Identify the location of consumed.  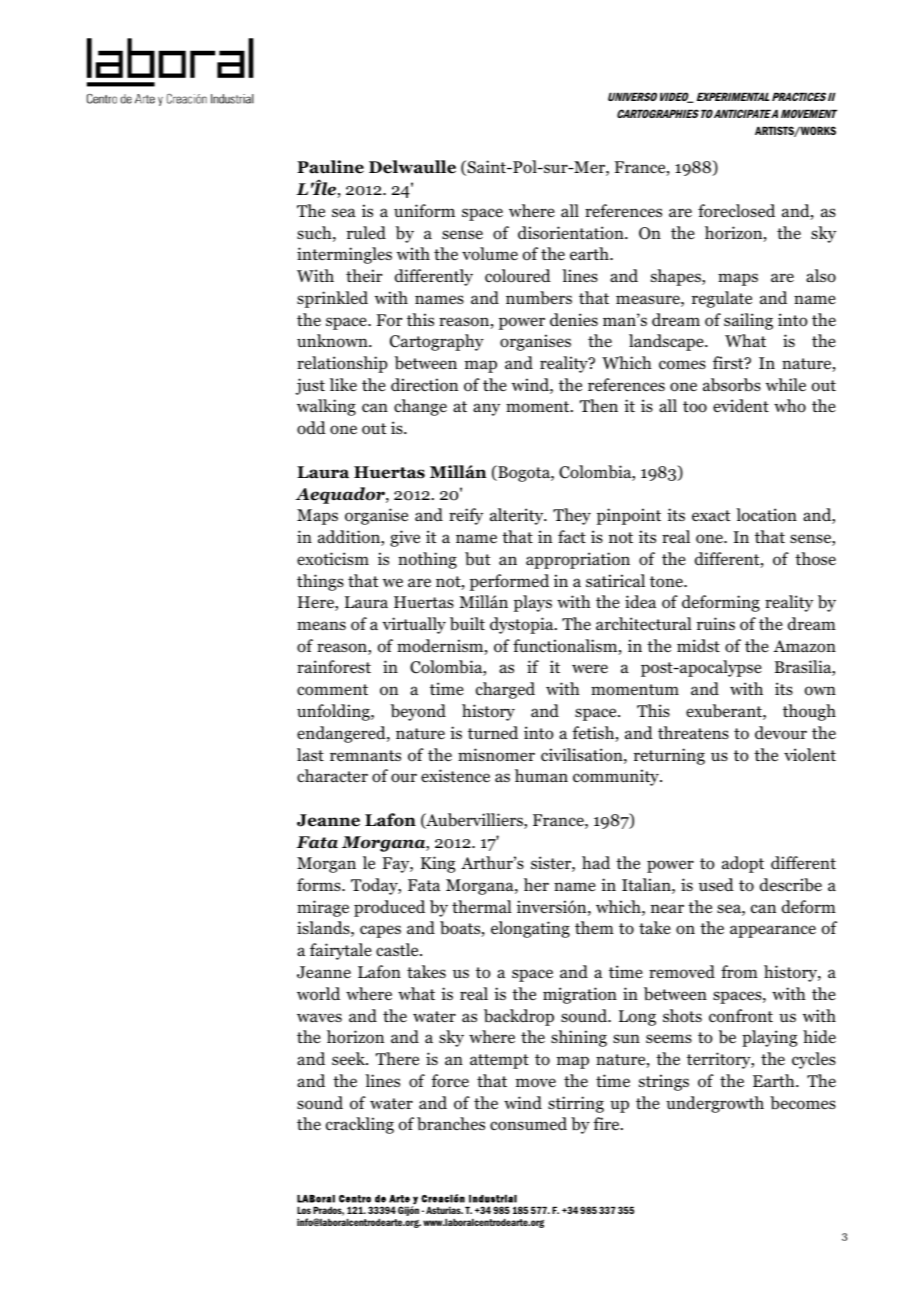
(528, 1124).
